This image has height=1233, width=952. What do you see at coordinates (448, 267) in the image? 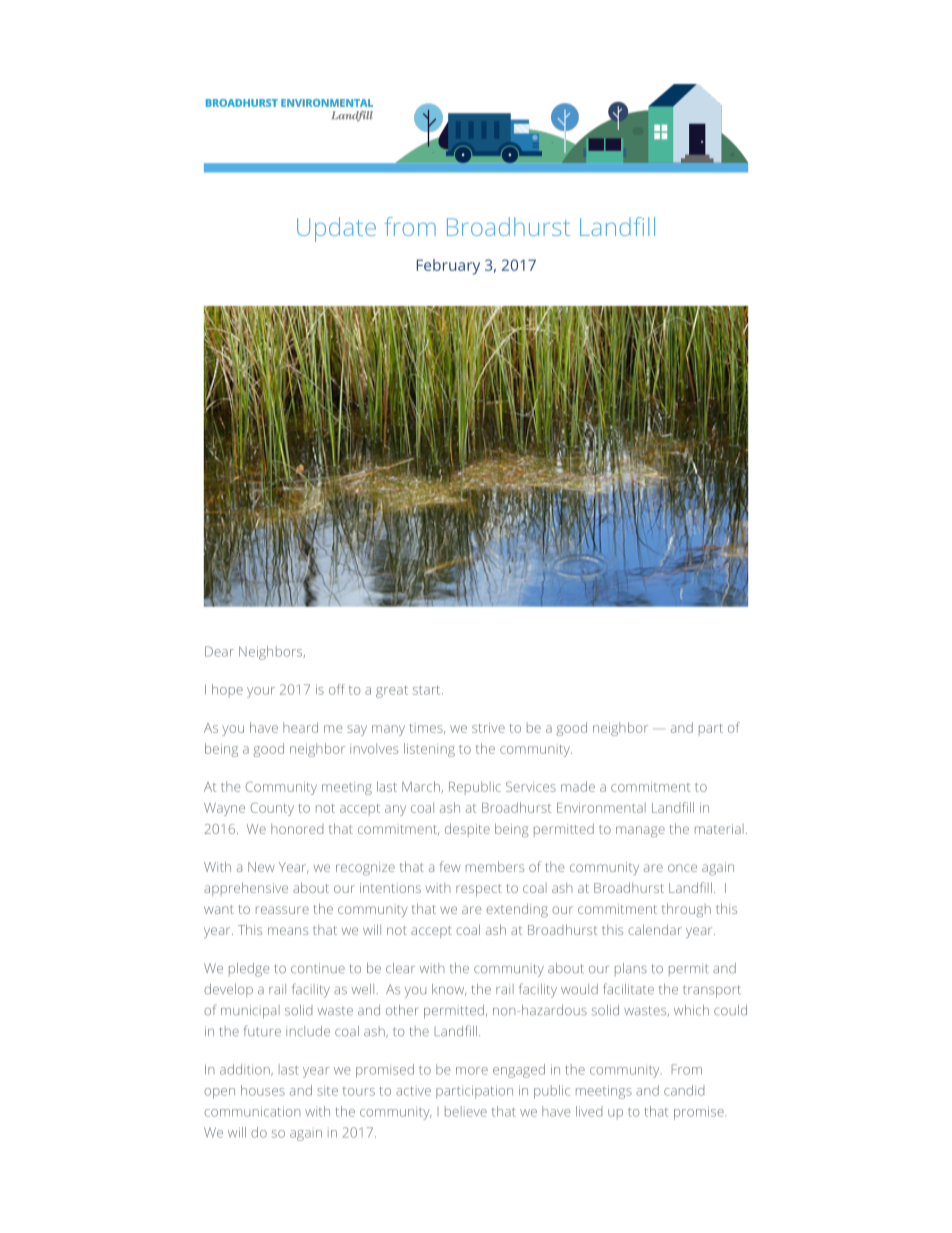
I see `February` at bounding box center [448, 267].
